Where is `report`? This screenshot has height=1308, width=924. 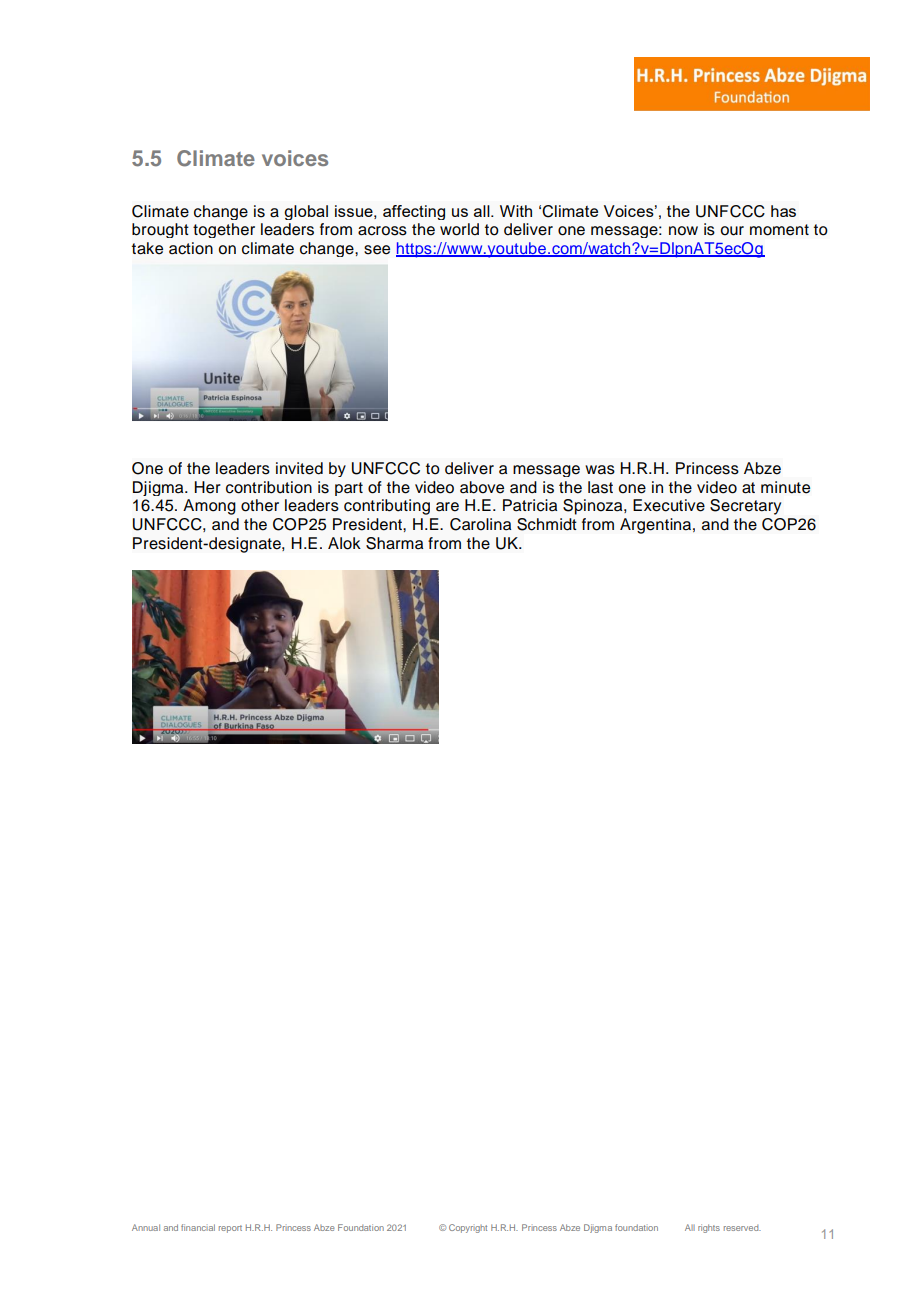 report is located at coordinates (230, 1229).
